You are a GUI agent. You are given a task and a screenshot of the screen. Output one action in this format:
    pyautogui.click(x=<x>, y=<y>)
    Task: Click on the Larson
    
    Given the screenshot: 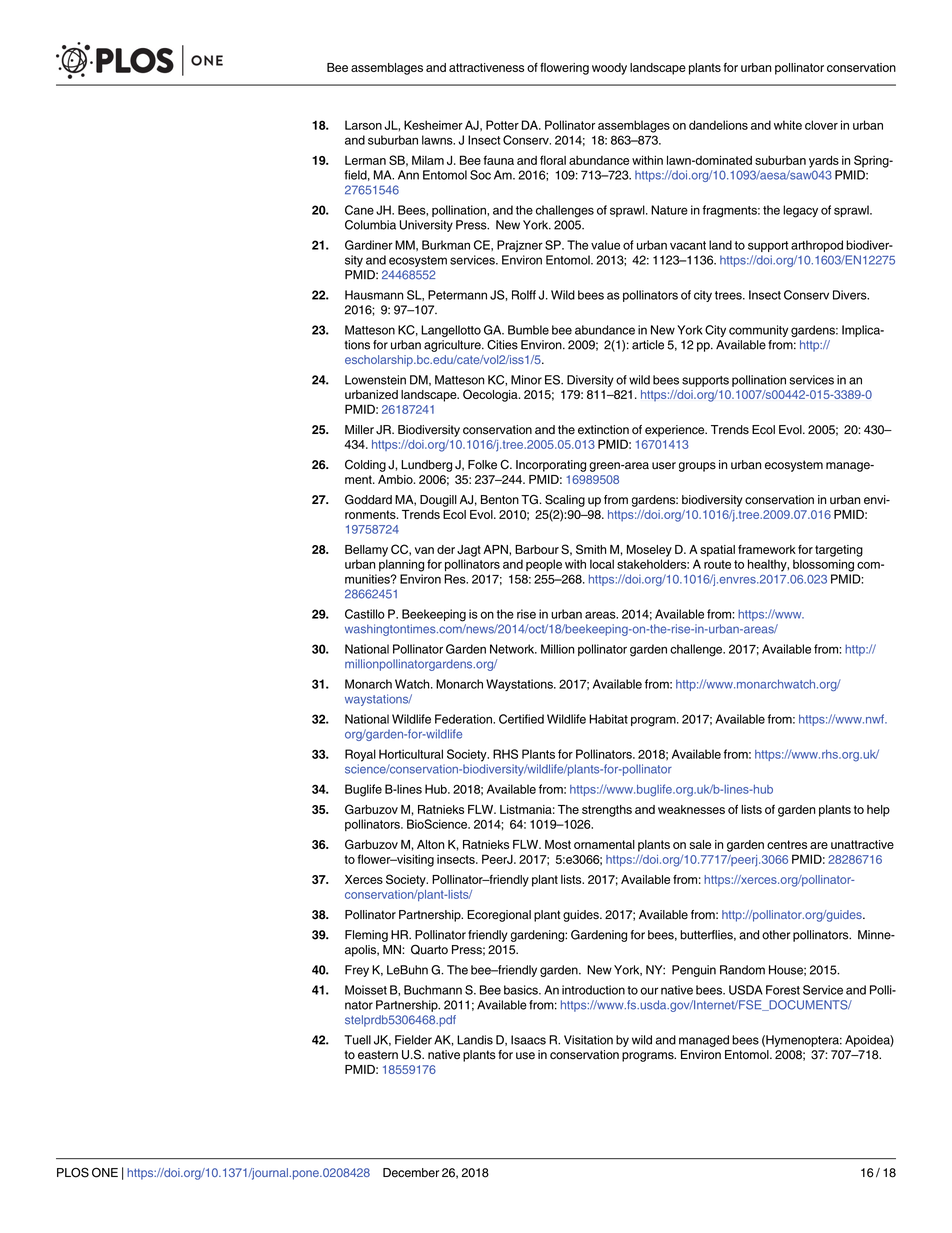 What is the action you would take?
    pyautogui.click(x=363, y=125)
